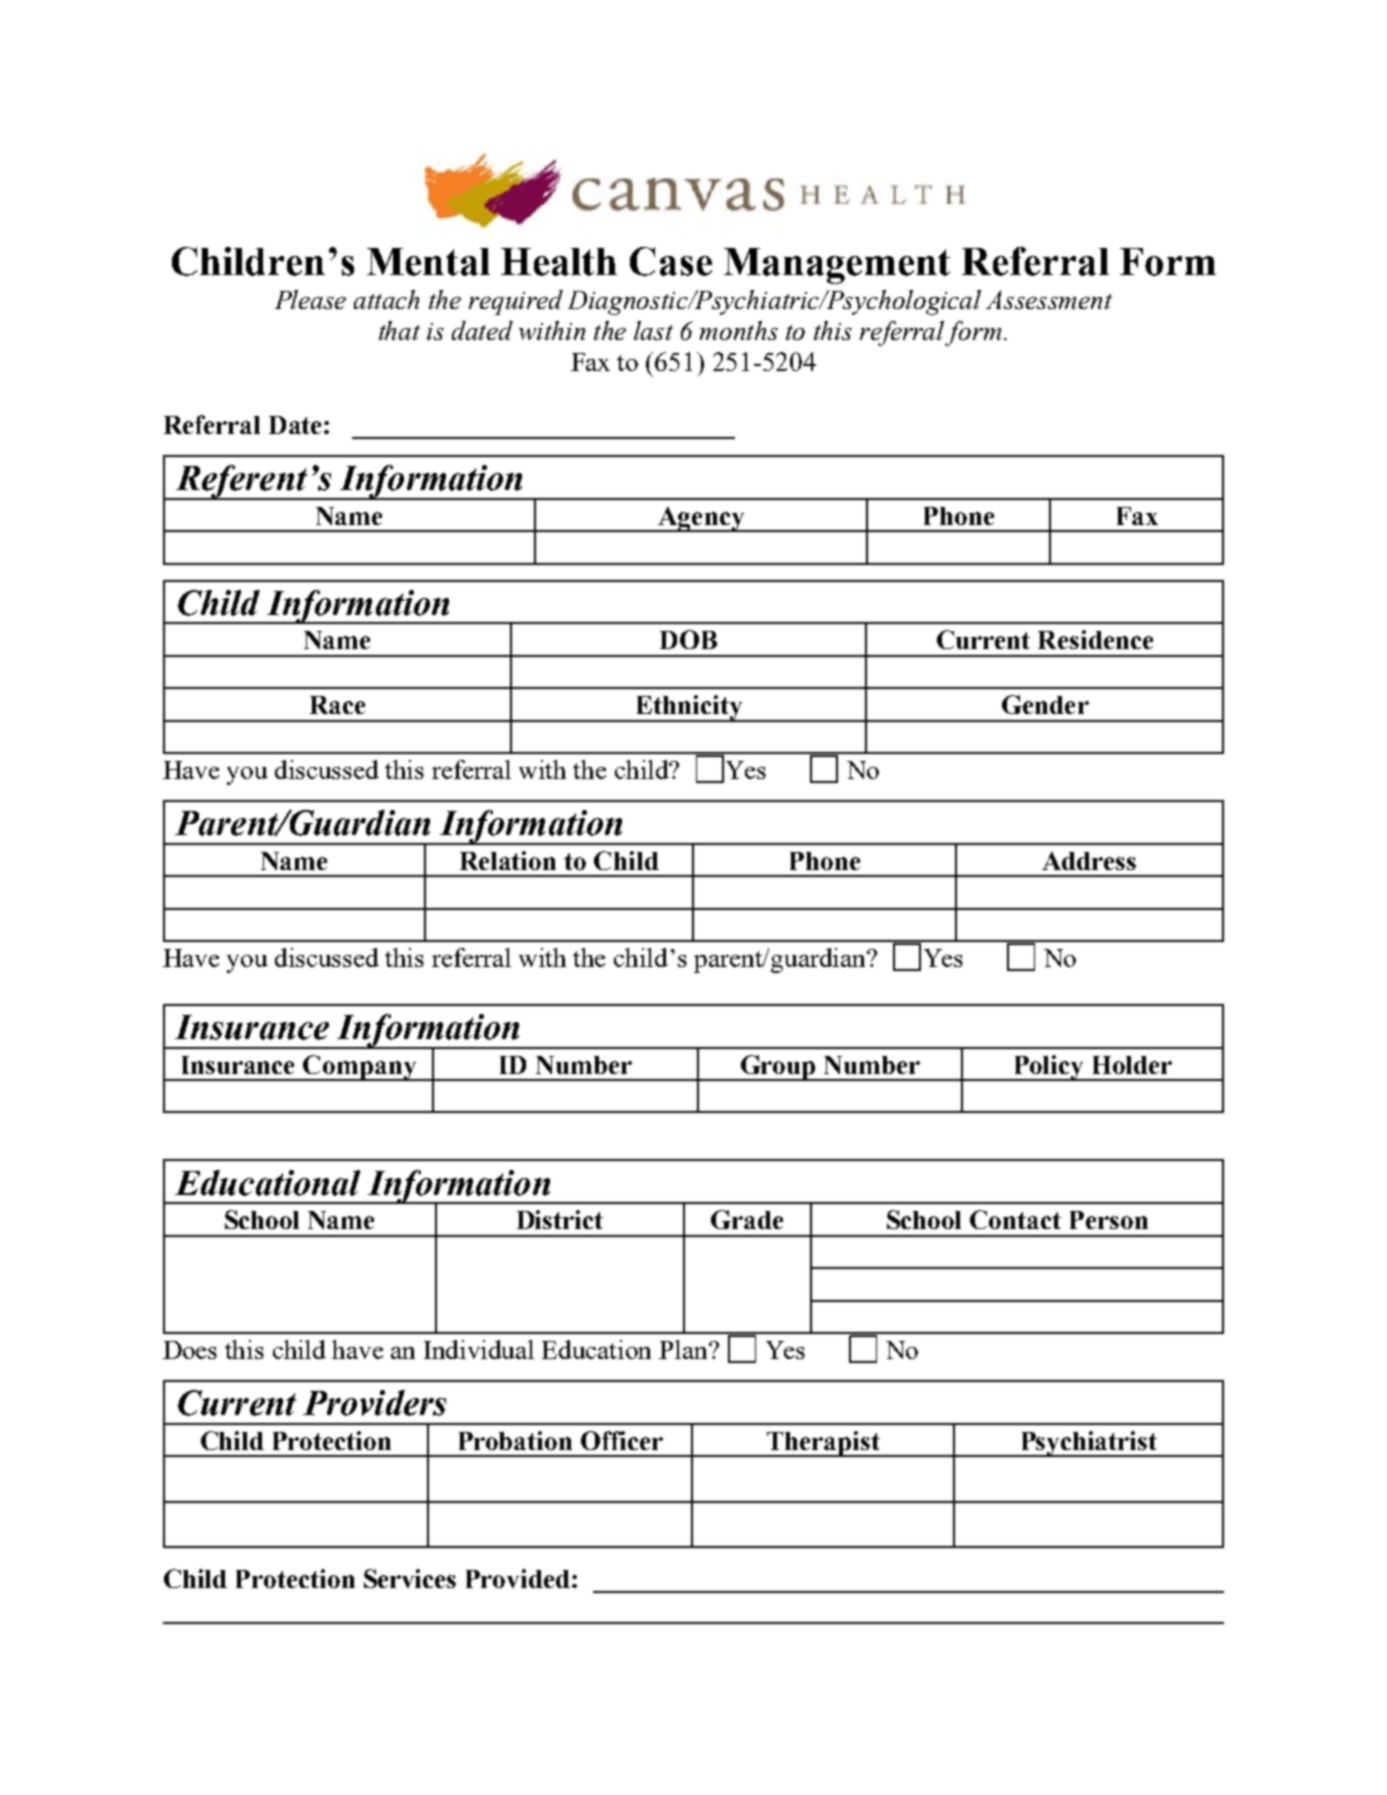  I want to click on Company, so click(360, 1068).
